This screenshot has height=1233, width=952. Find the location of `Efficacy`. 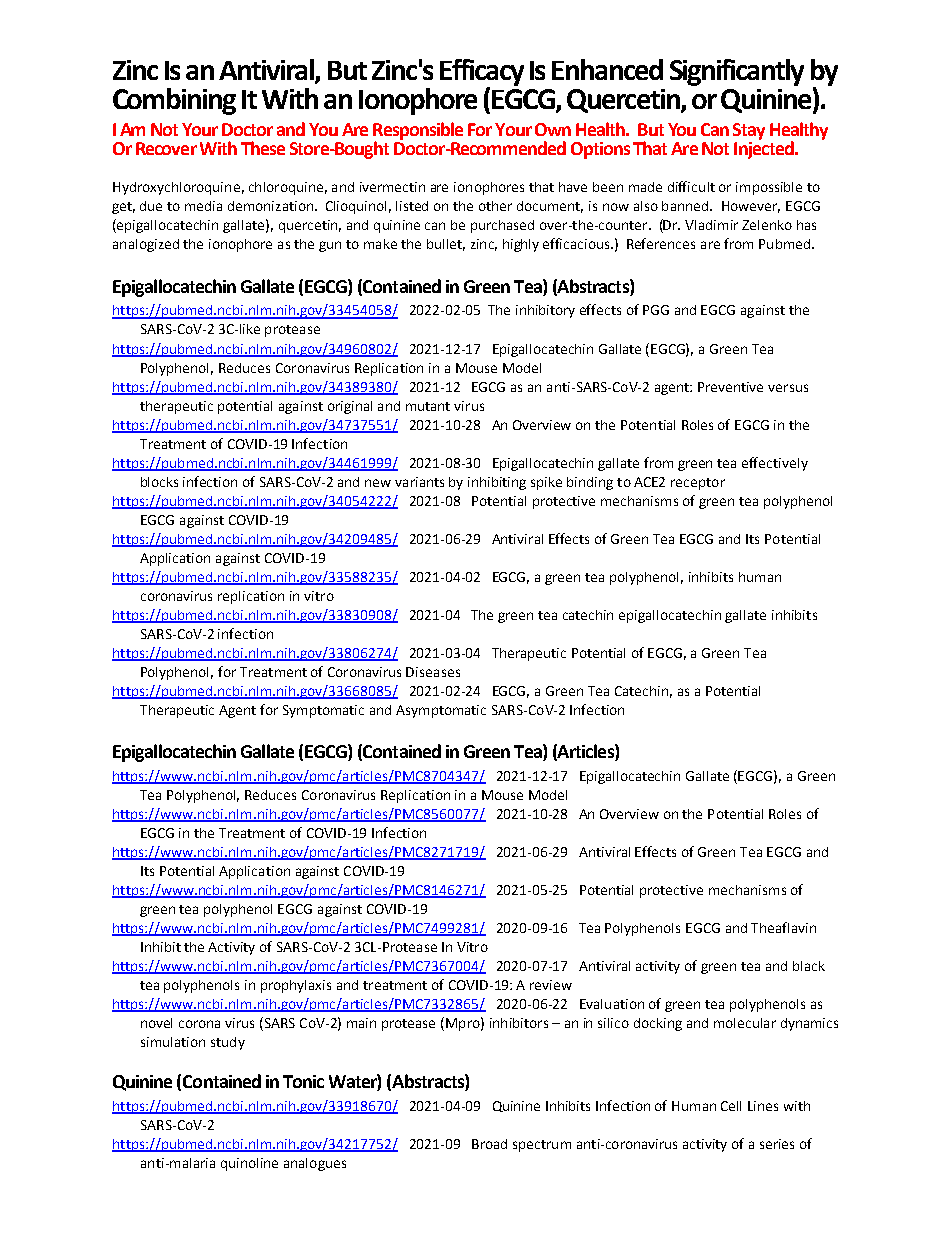

Efficacy is located at coordinates (482, 73).
